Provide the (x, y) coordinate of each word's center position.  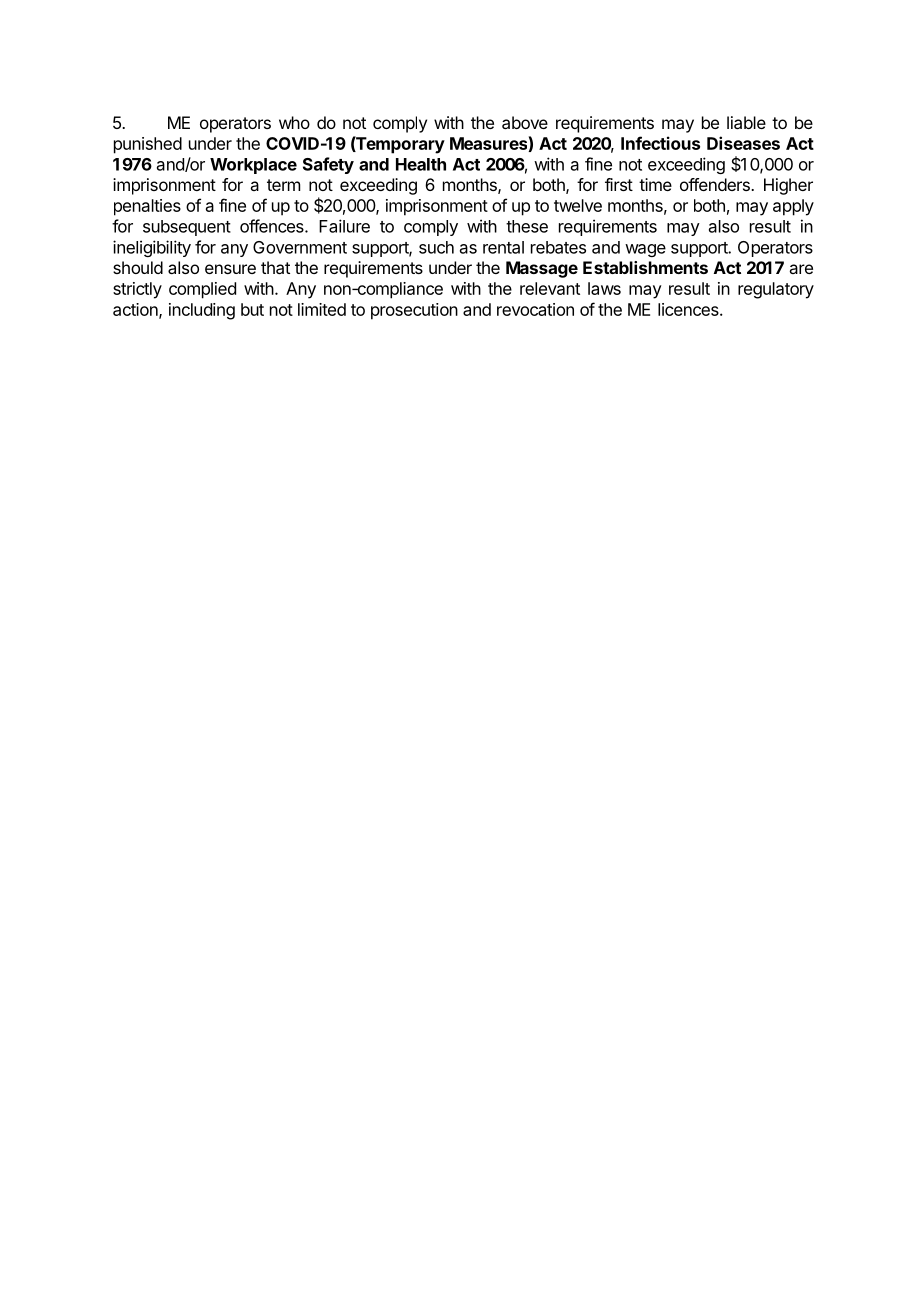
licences (689, 309)
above (525, 122)
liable (746, 122)
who (294, 122)
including (202, 311)
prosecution (414, 311)
